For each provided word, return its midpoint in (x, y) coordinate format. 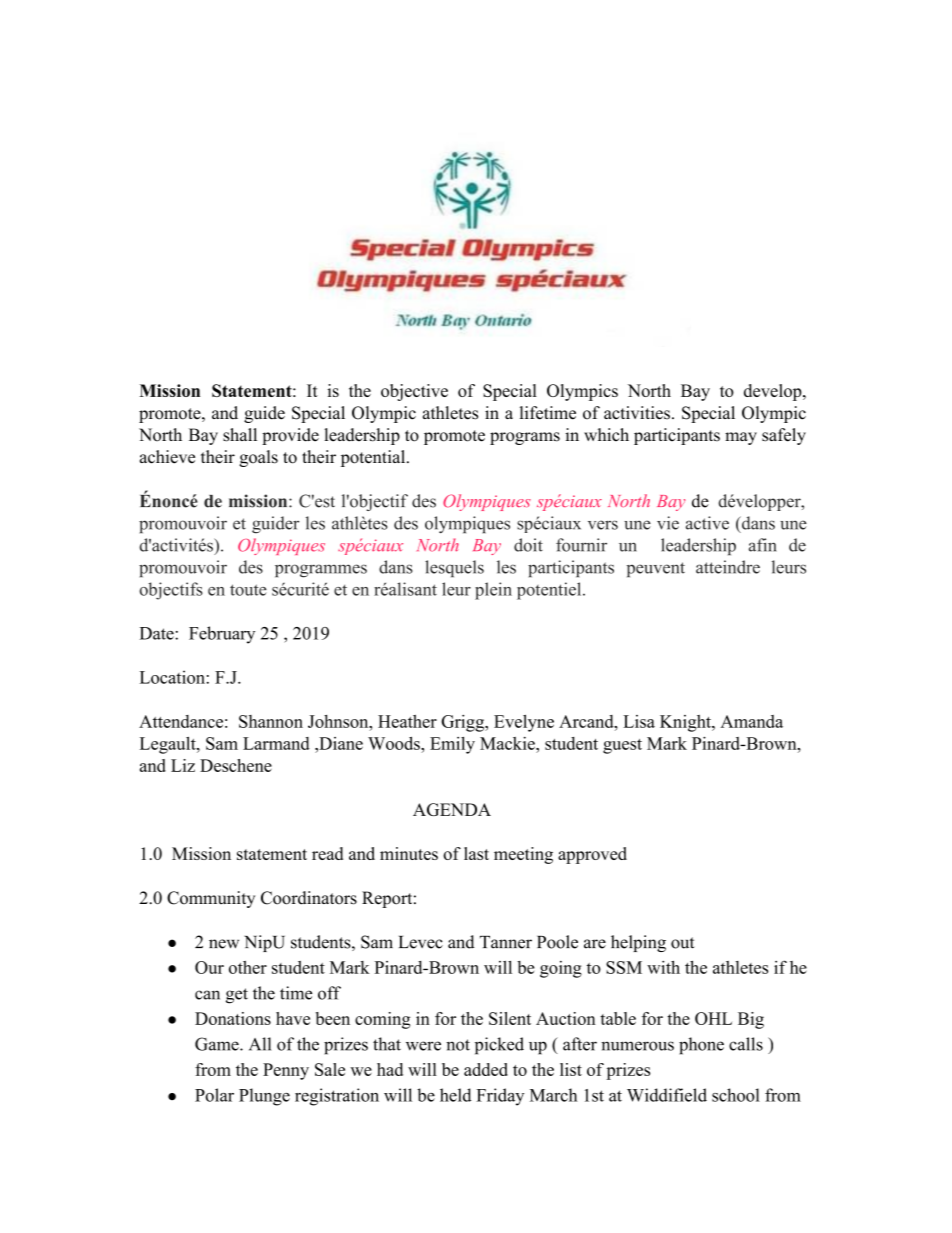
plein (493, 591)
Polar (214, 1095)
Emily (452, 745)
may (741, 438)
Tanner (506, 942)
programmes (321, 571)
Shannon (271, 721)
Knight (686, 723)
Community (211, 899)
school (736, 1095)
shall (240, 435)
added (486, 1069)
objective (414, 392)
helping (638, 943)
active (707, 523)
